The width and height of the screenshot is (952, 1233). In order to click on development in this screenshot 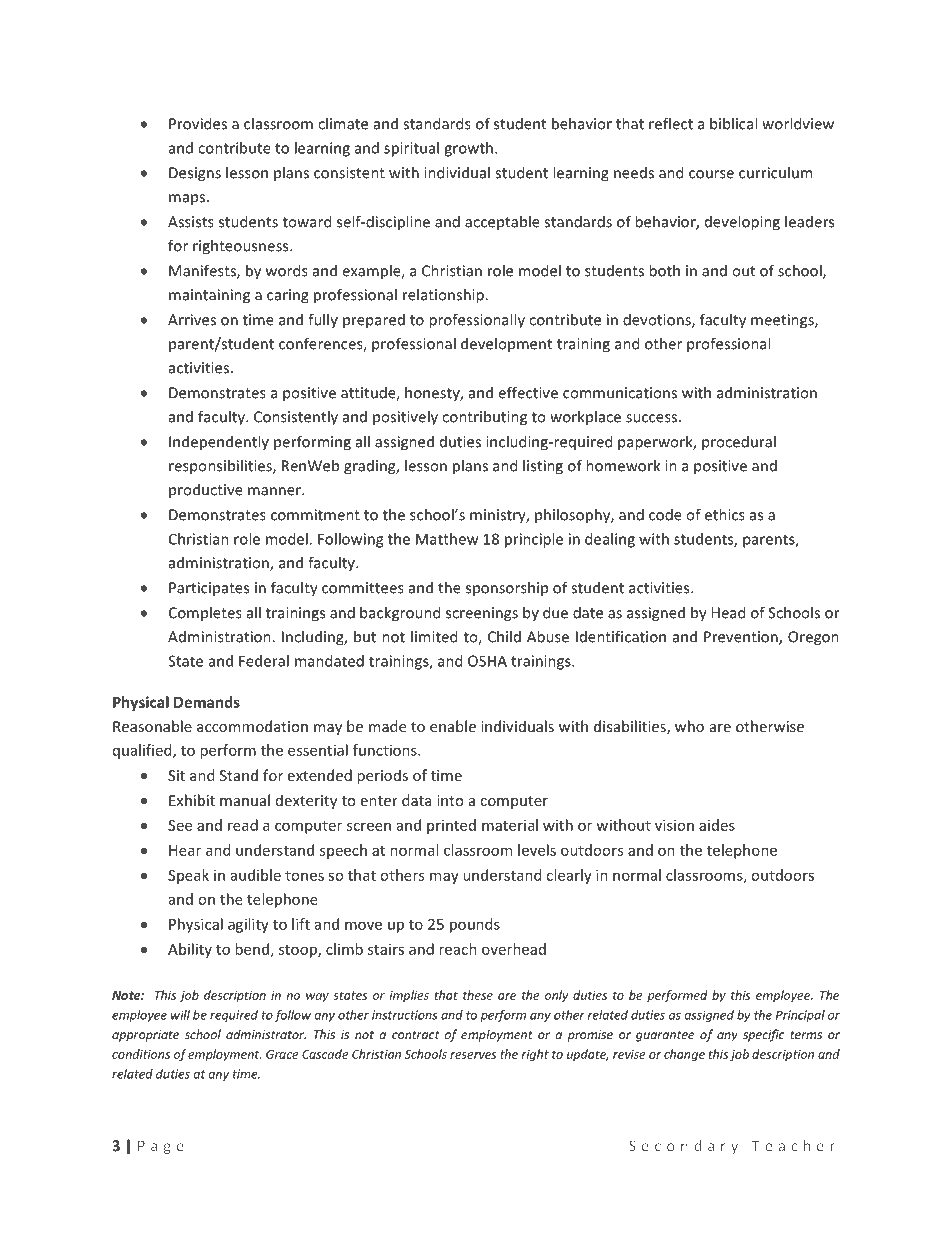, I will do `click(506, 344)`.
